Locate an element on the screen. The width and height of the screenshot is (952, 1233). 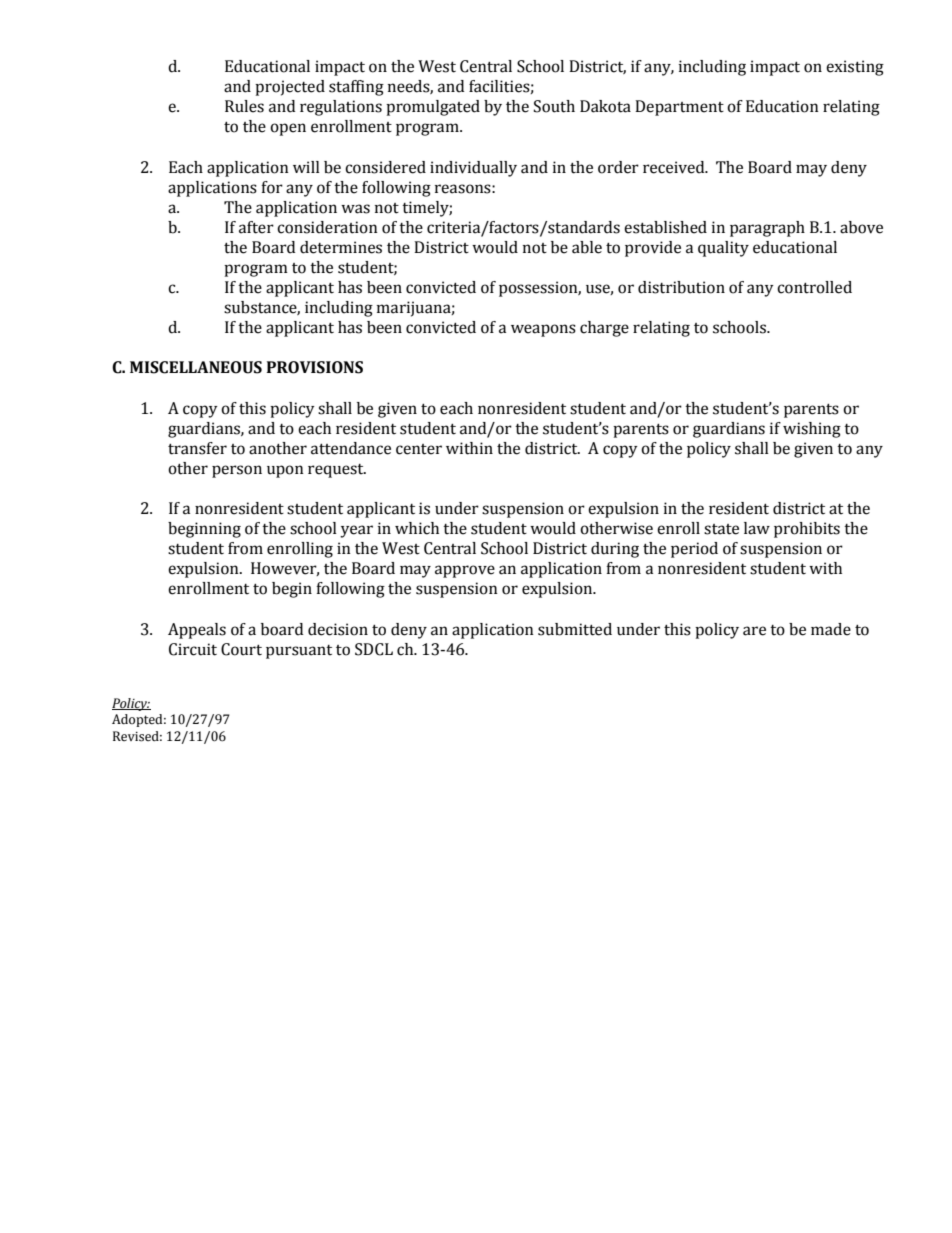
wishing is located at coordinates (812, 430).
